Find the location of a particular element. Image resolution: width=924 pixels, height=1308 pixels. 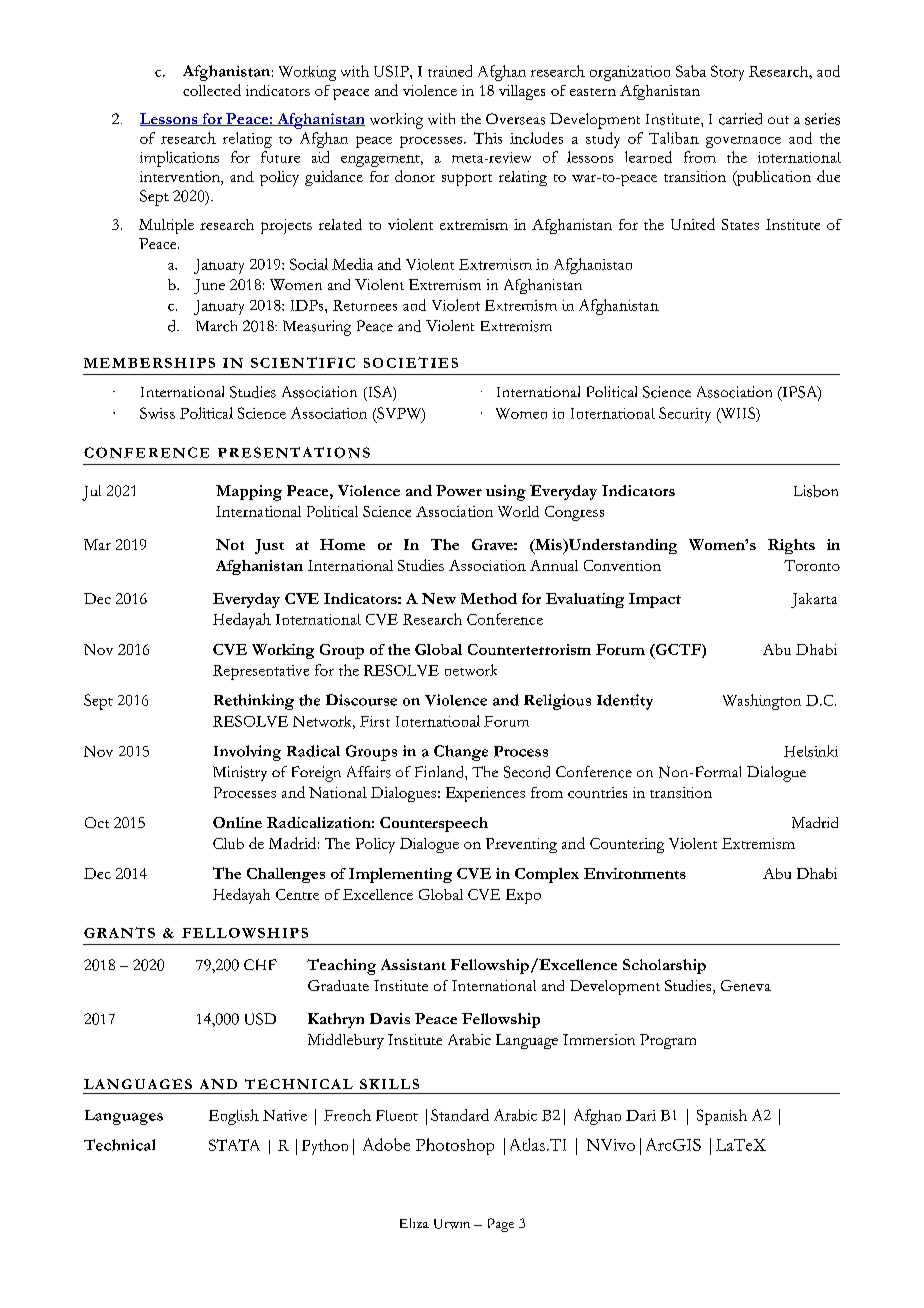

Lisbon is located at coordinates (816, 491).
